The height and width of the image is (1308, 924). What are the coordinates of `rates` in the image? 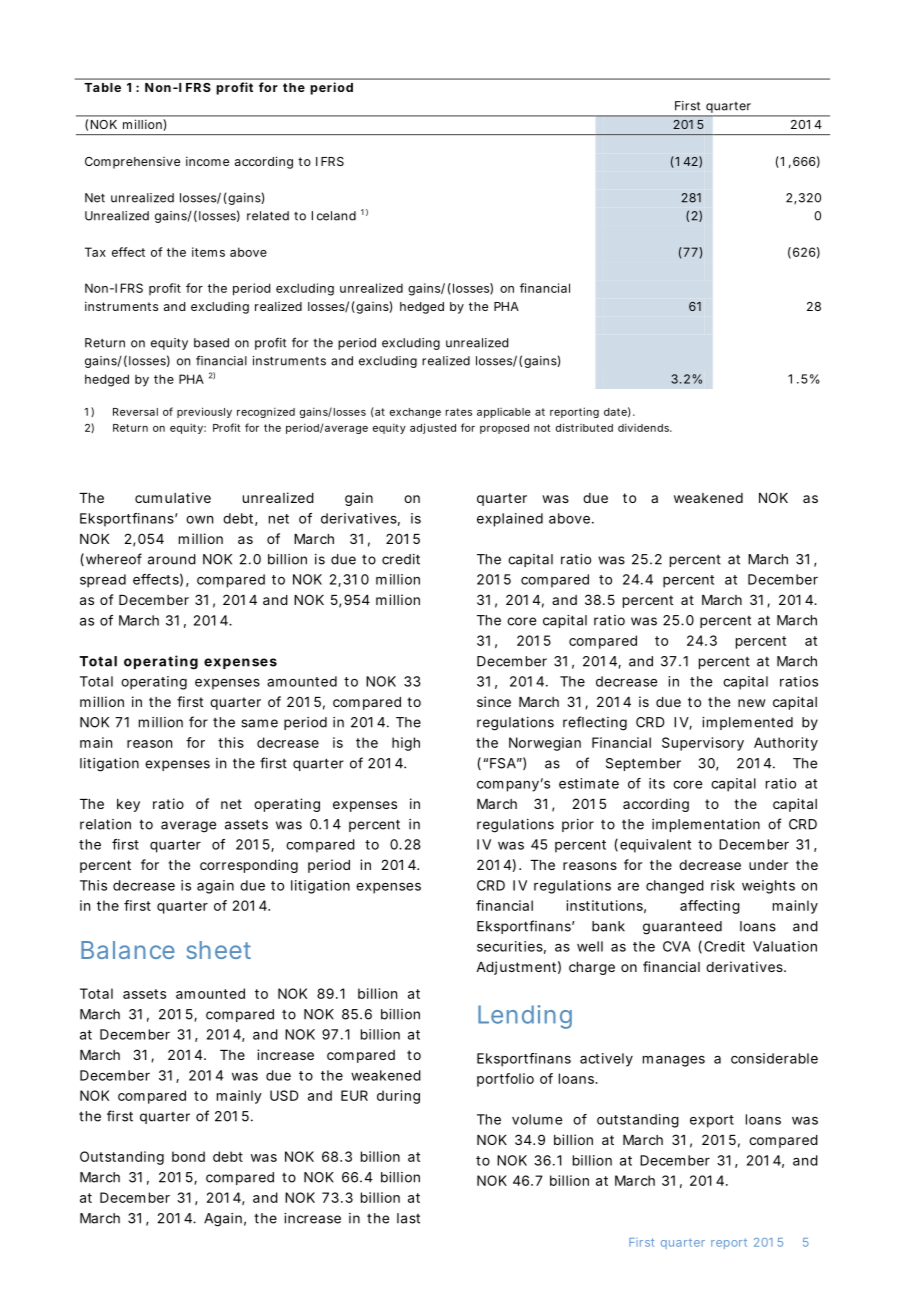 It's located at (459, 412).
